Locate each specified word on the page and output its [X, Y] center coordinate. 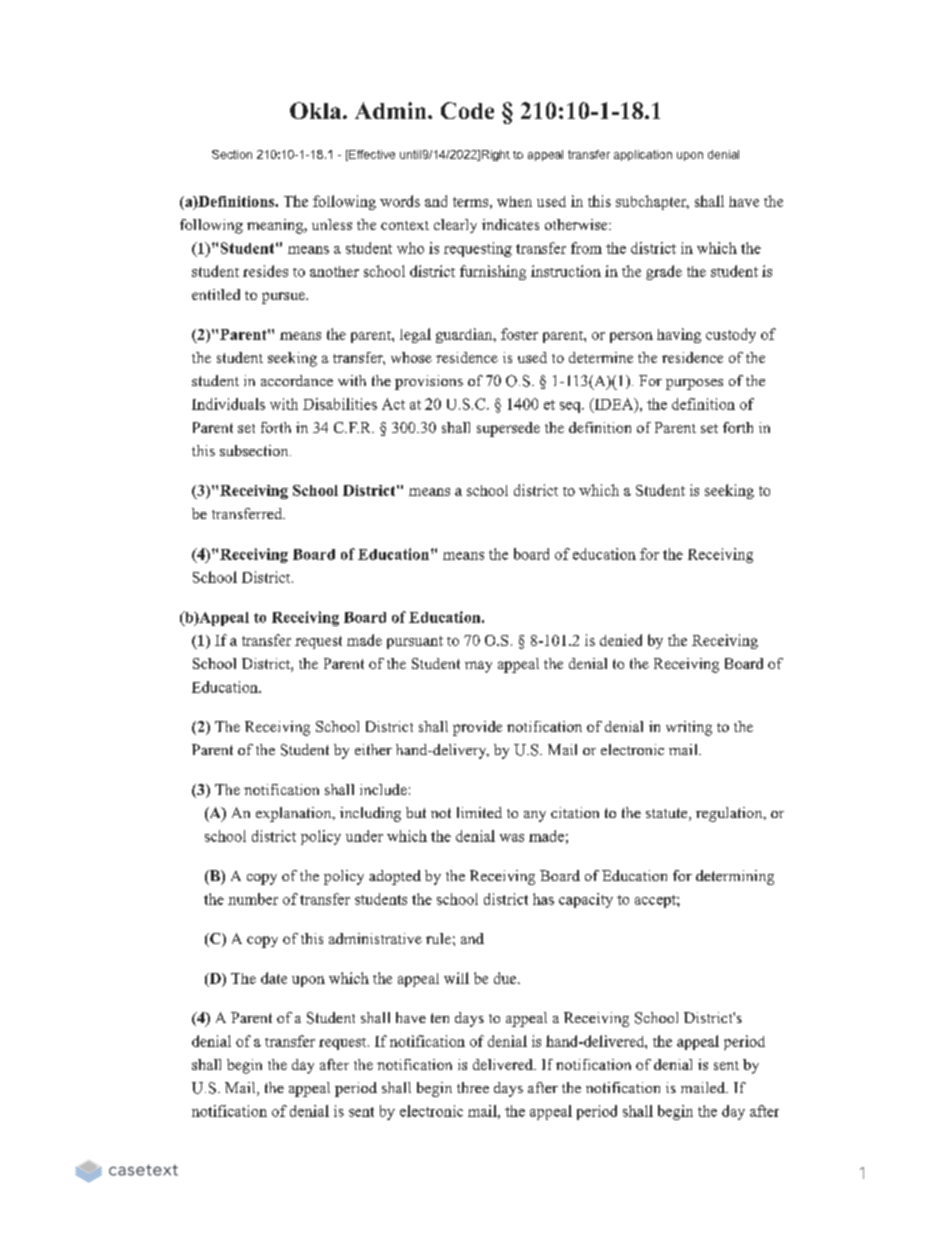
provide [477, 728]
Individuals [228, 404]
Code [467, 110]
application [643, 155]
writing [689, 728]
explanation [295, 814]
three [473, 1087]
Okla [317, 110]
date [274, 978]
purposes [694, 384]
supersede [508, 429]
